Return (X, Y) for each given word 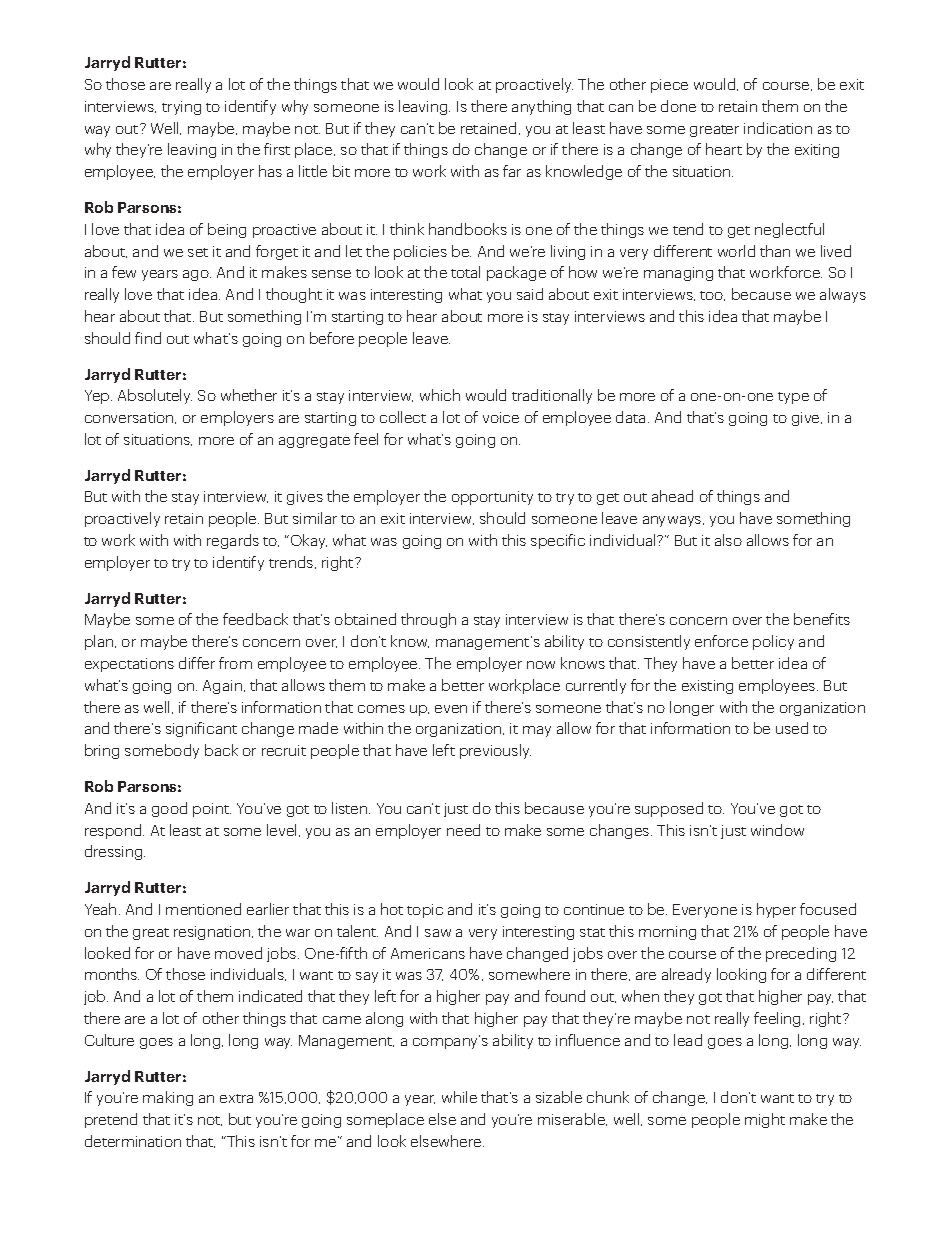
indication (778, 128)
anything (541, 107)
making (168, 1098)
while (459, 1097)
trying (181, 108)
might (765, 1120)
